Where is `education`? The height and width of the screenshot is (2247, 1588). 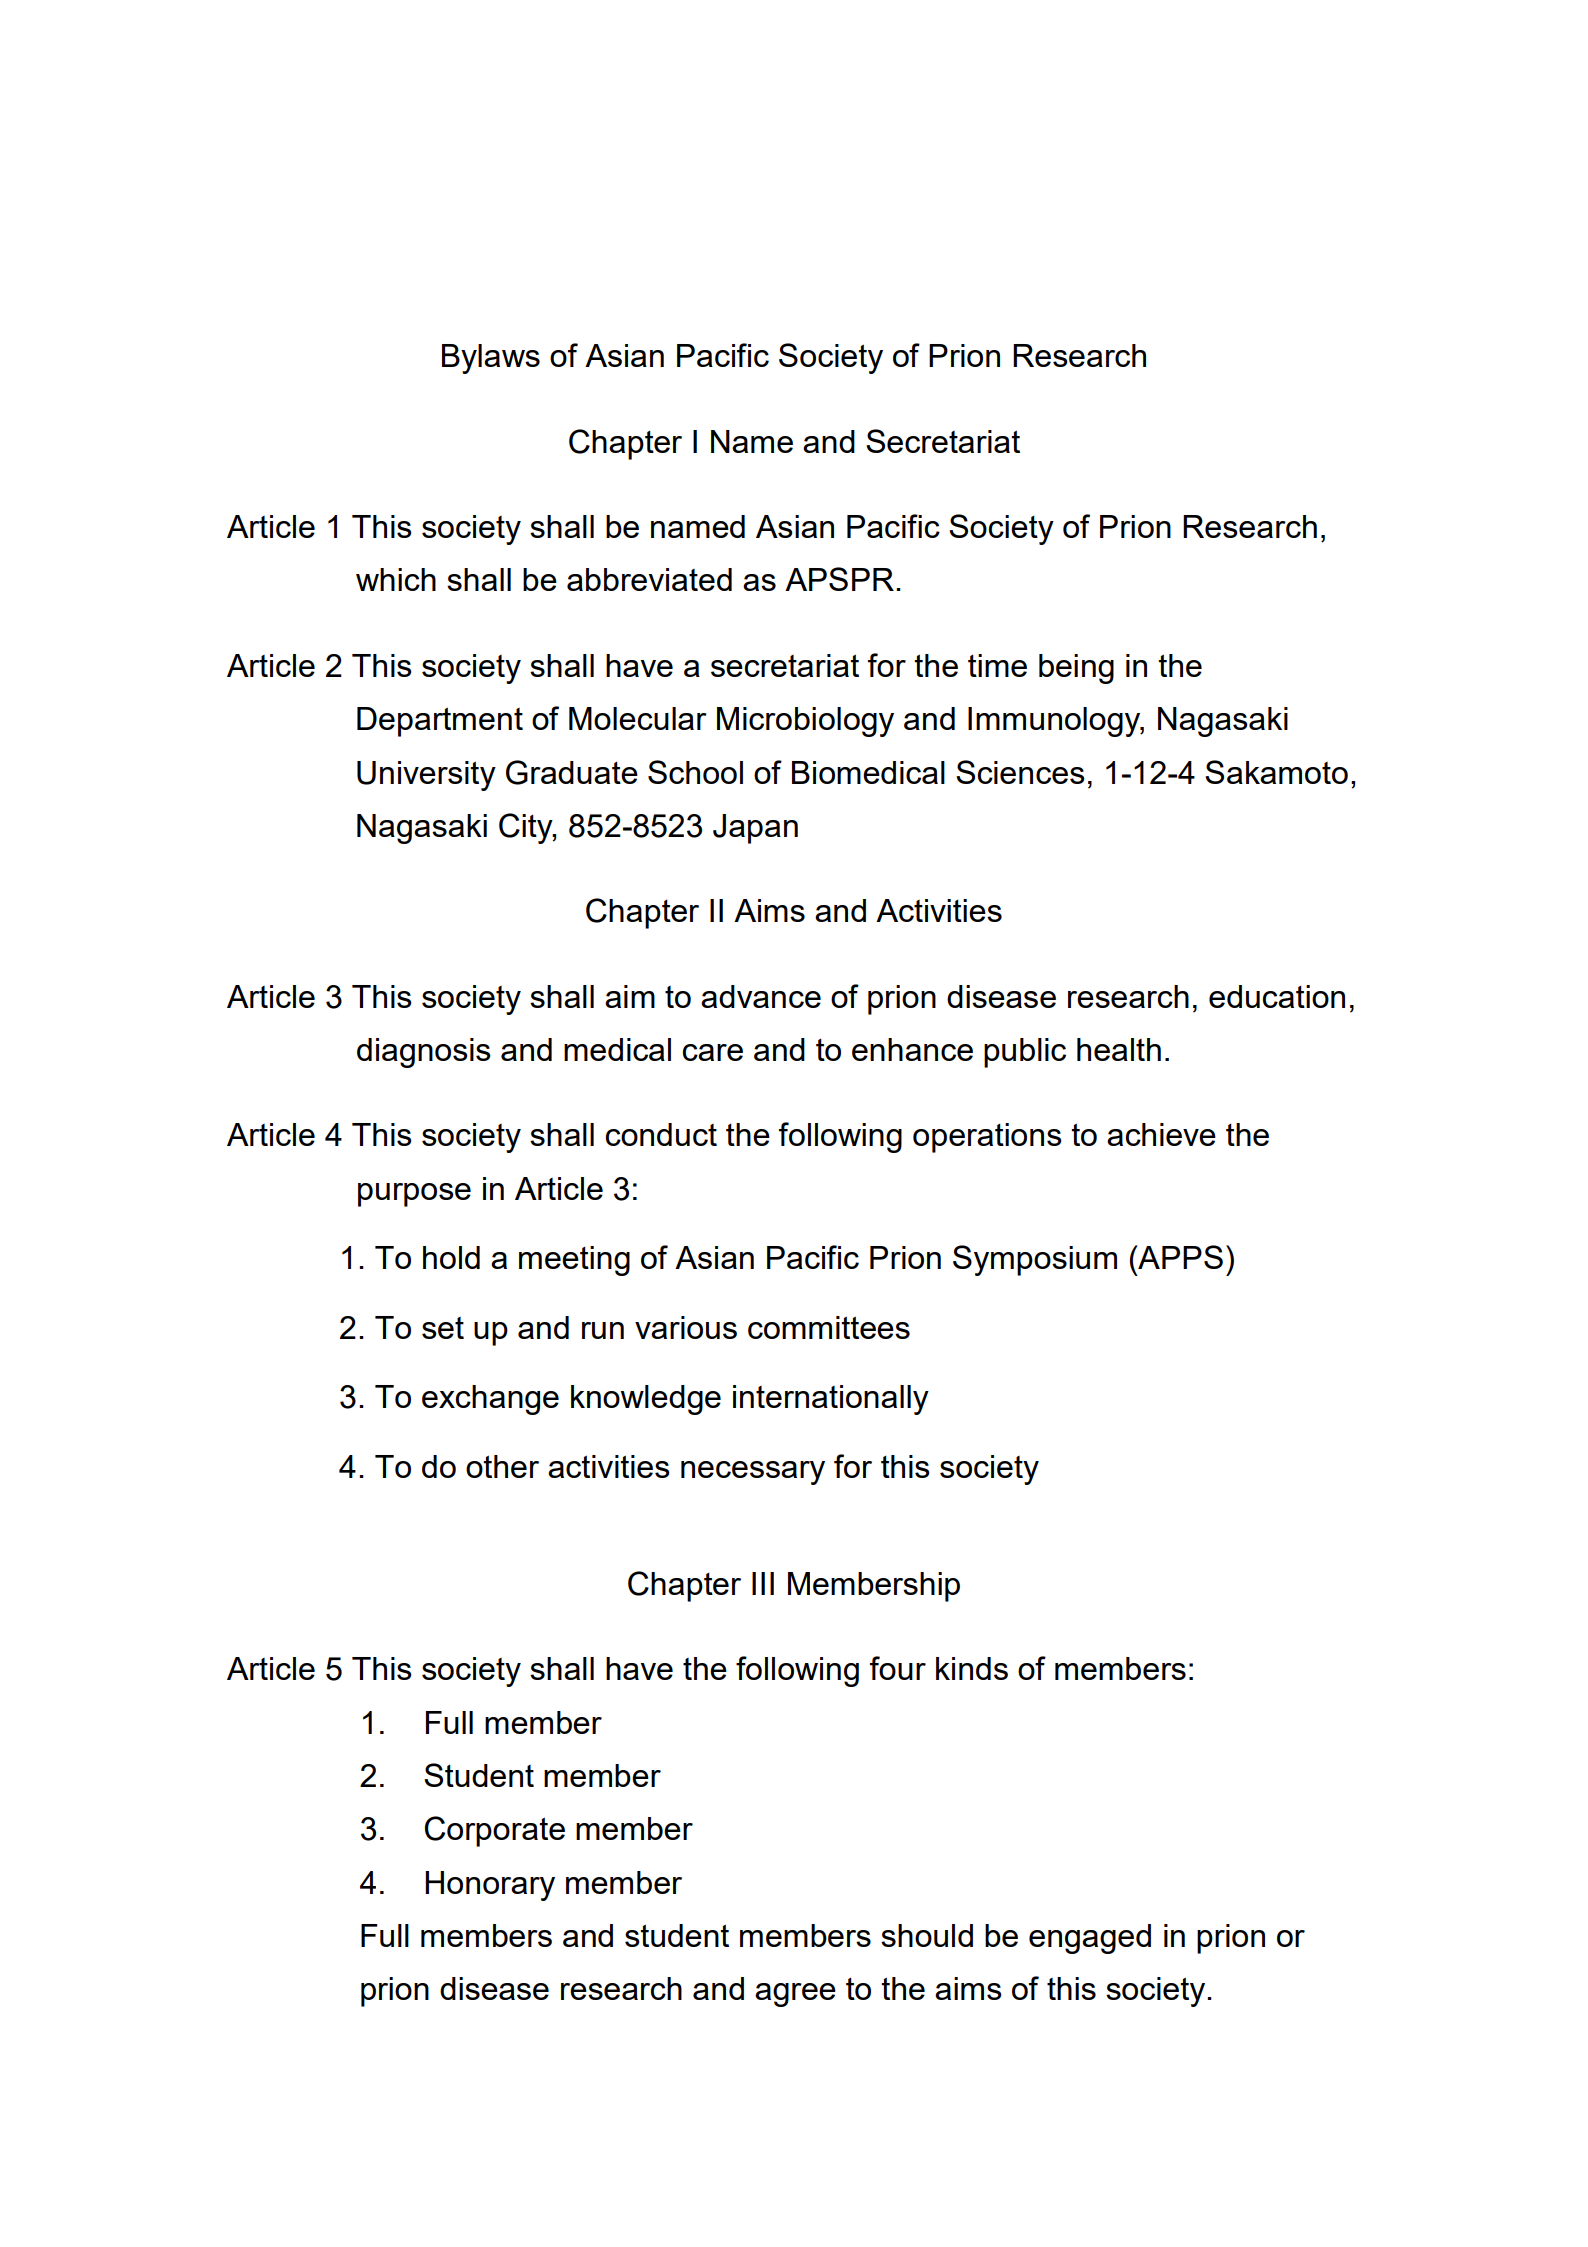 education is located at coordinates (1277, 996).
